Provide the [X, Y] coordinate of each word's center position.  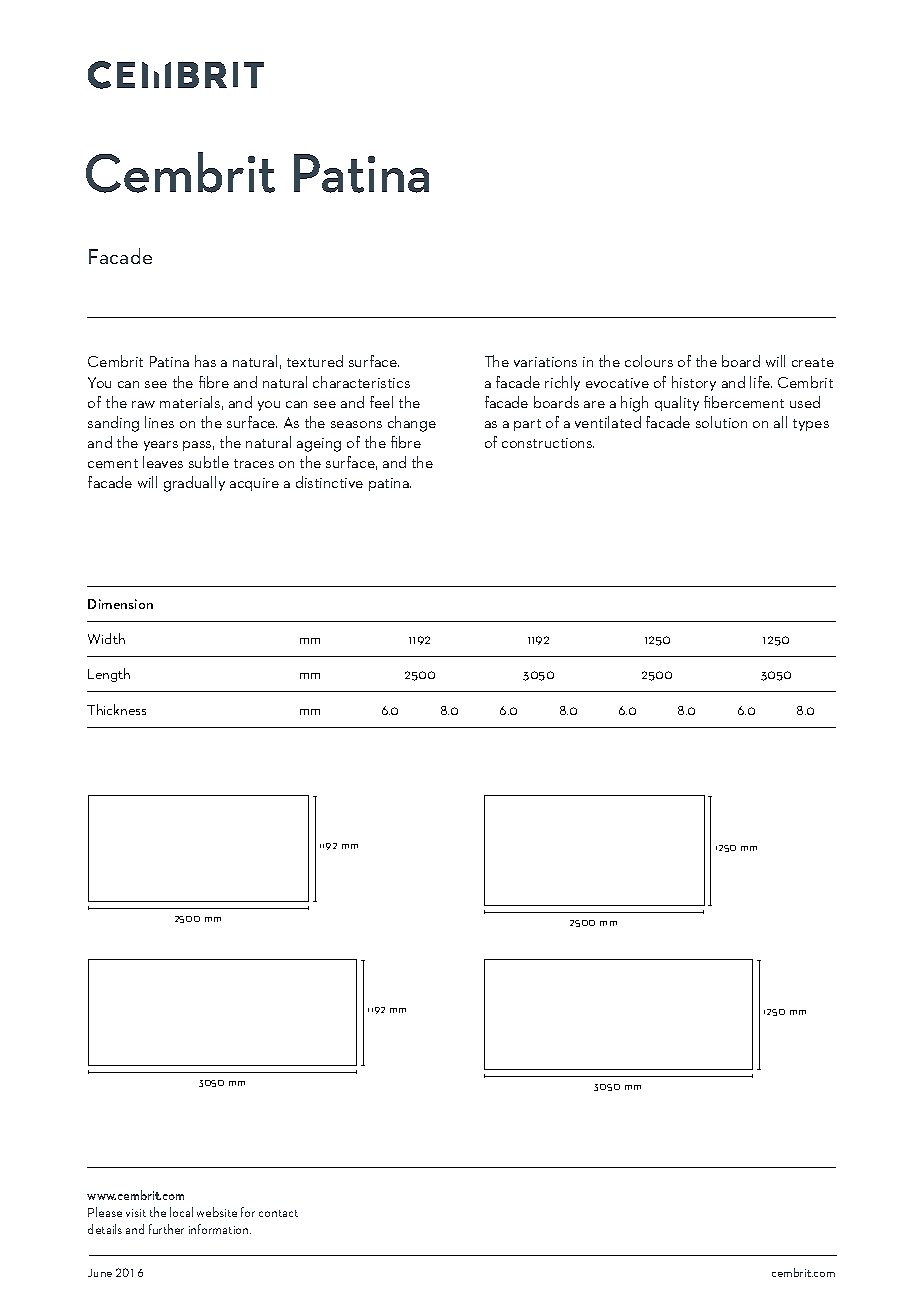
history [694, 383]
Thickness [116, 709]
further [166, 1229]
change [412, 424]
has [205, 361]
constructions [548, 443]
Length [109, 675]
